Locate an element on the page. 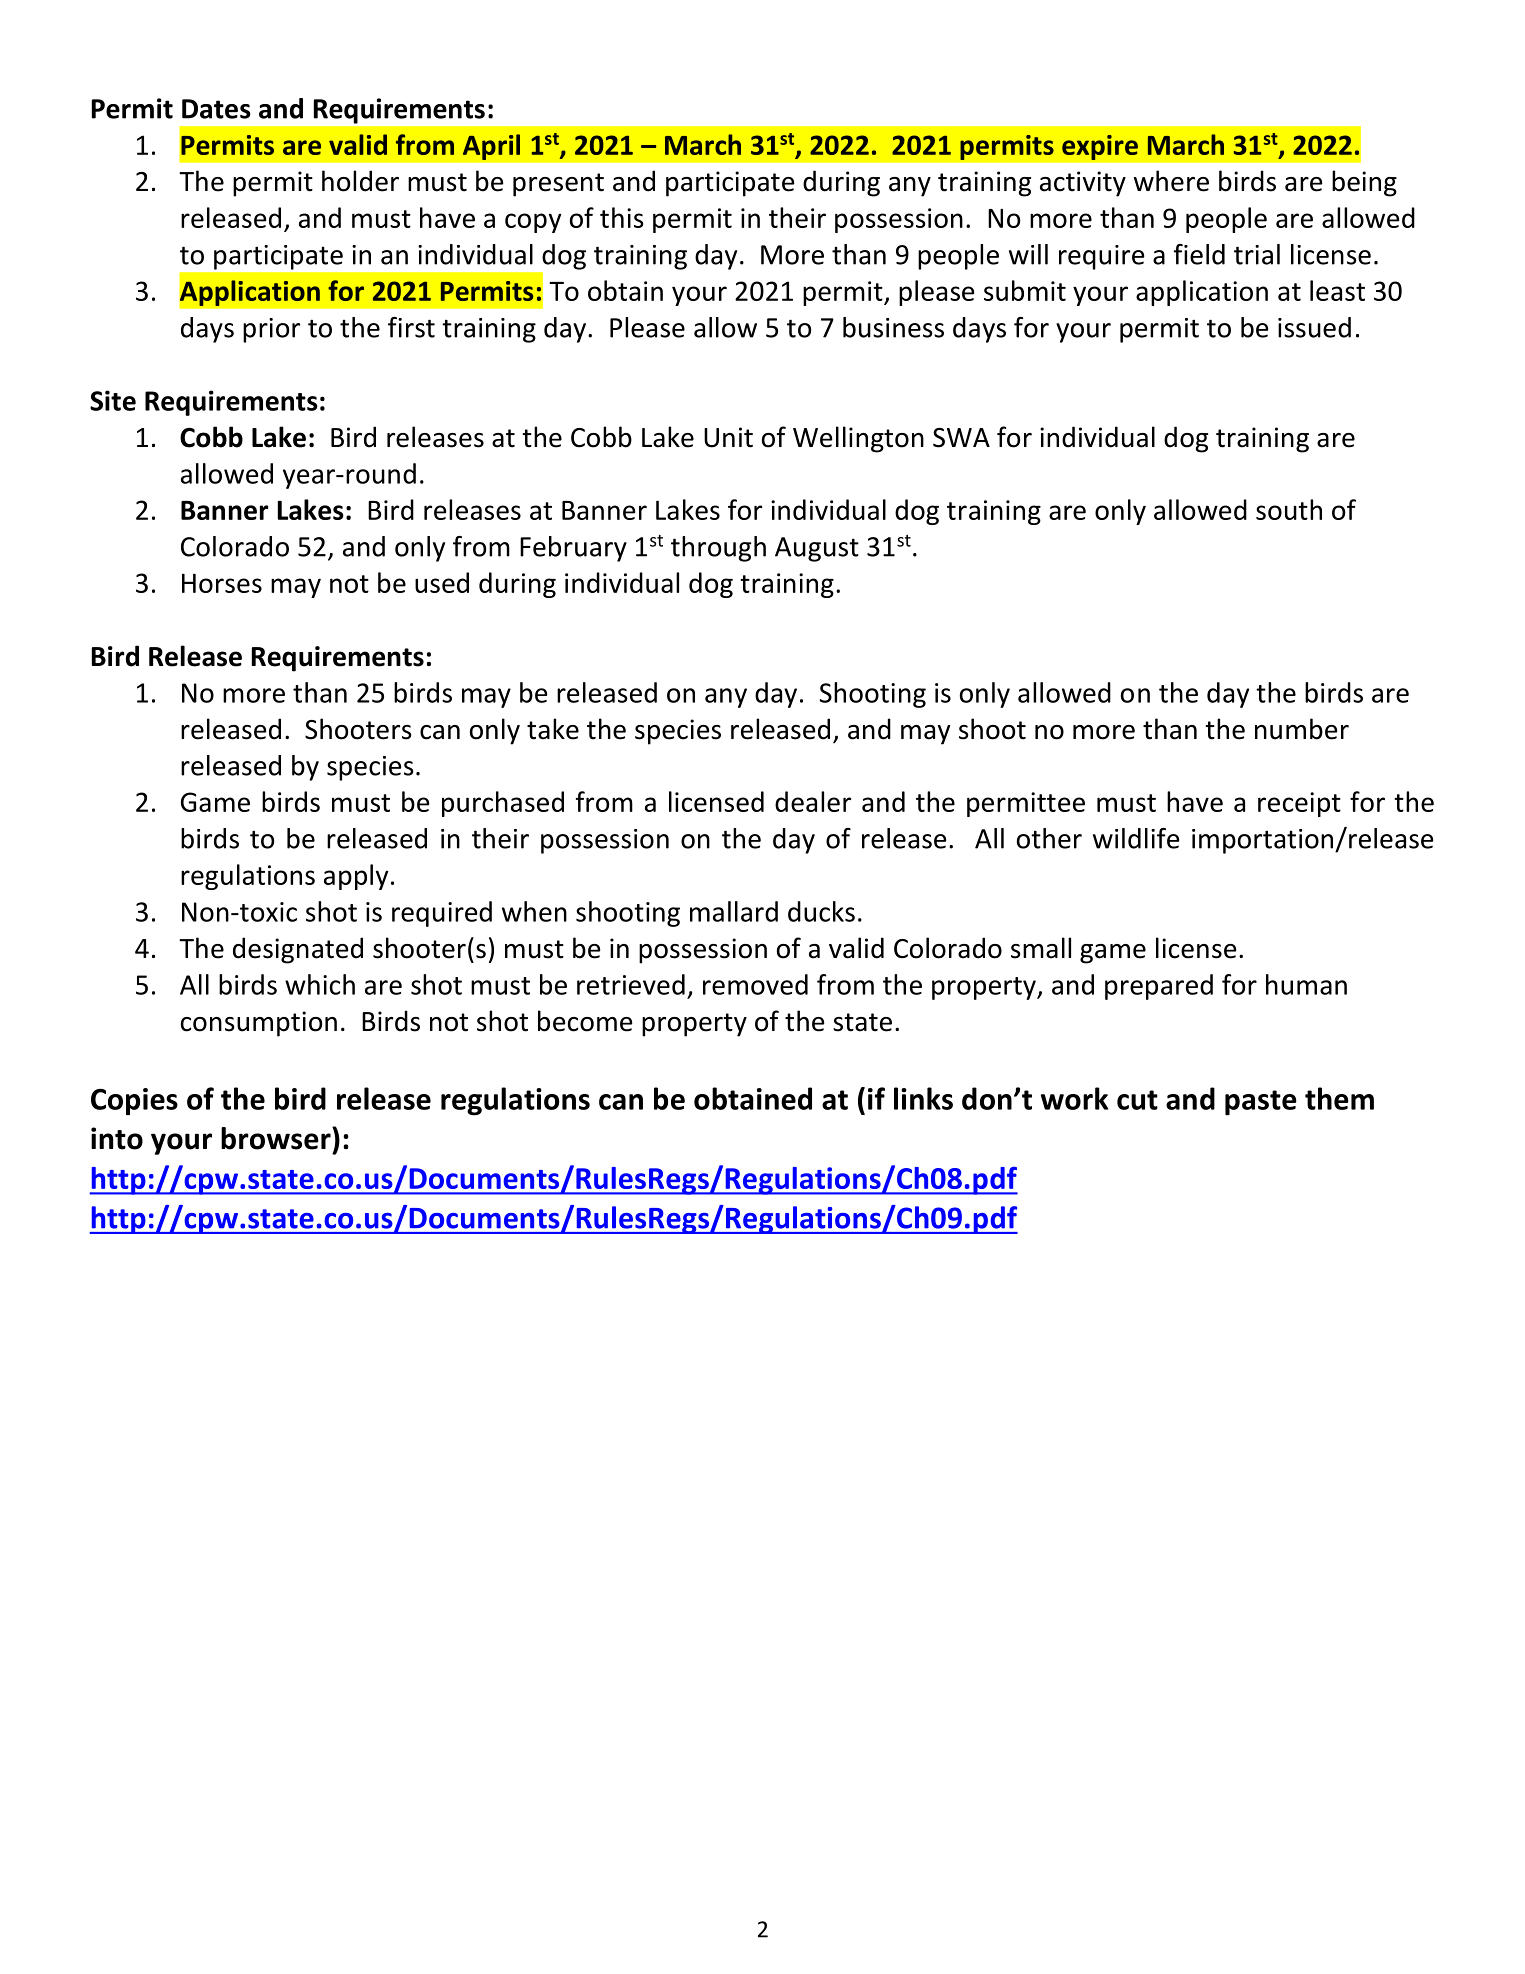  apply is located at coordinates (356, 877).
